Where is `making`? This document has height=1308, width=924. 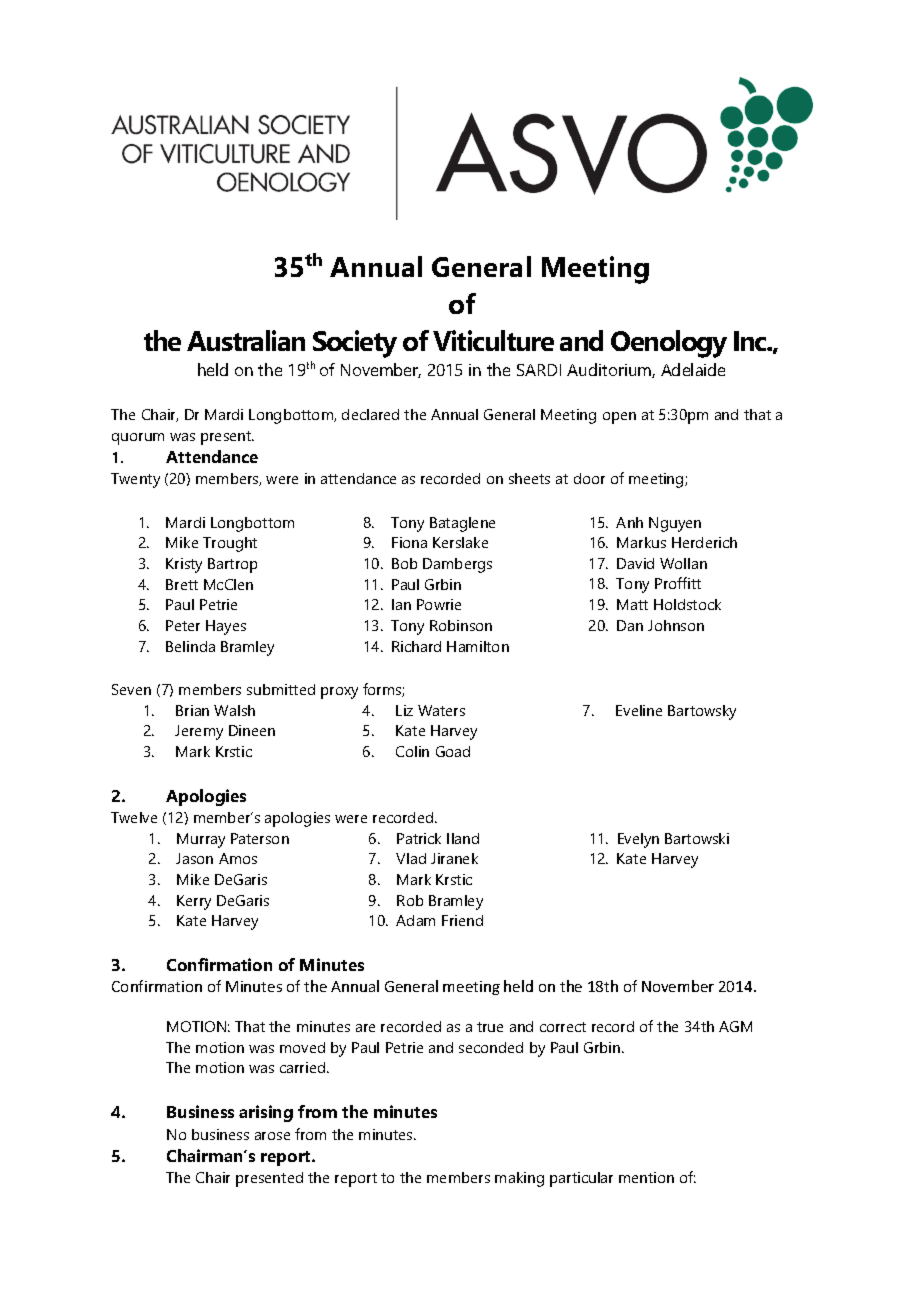
making is located at coordinates (519, 1179).
